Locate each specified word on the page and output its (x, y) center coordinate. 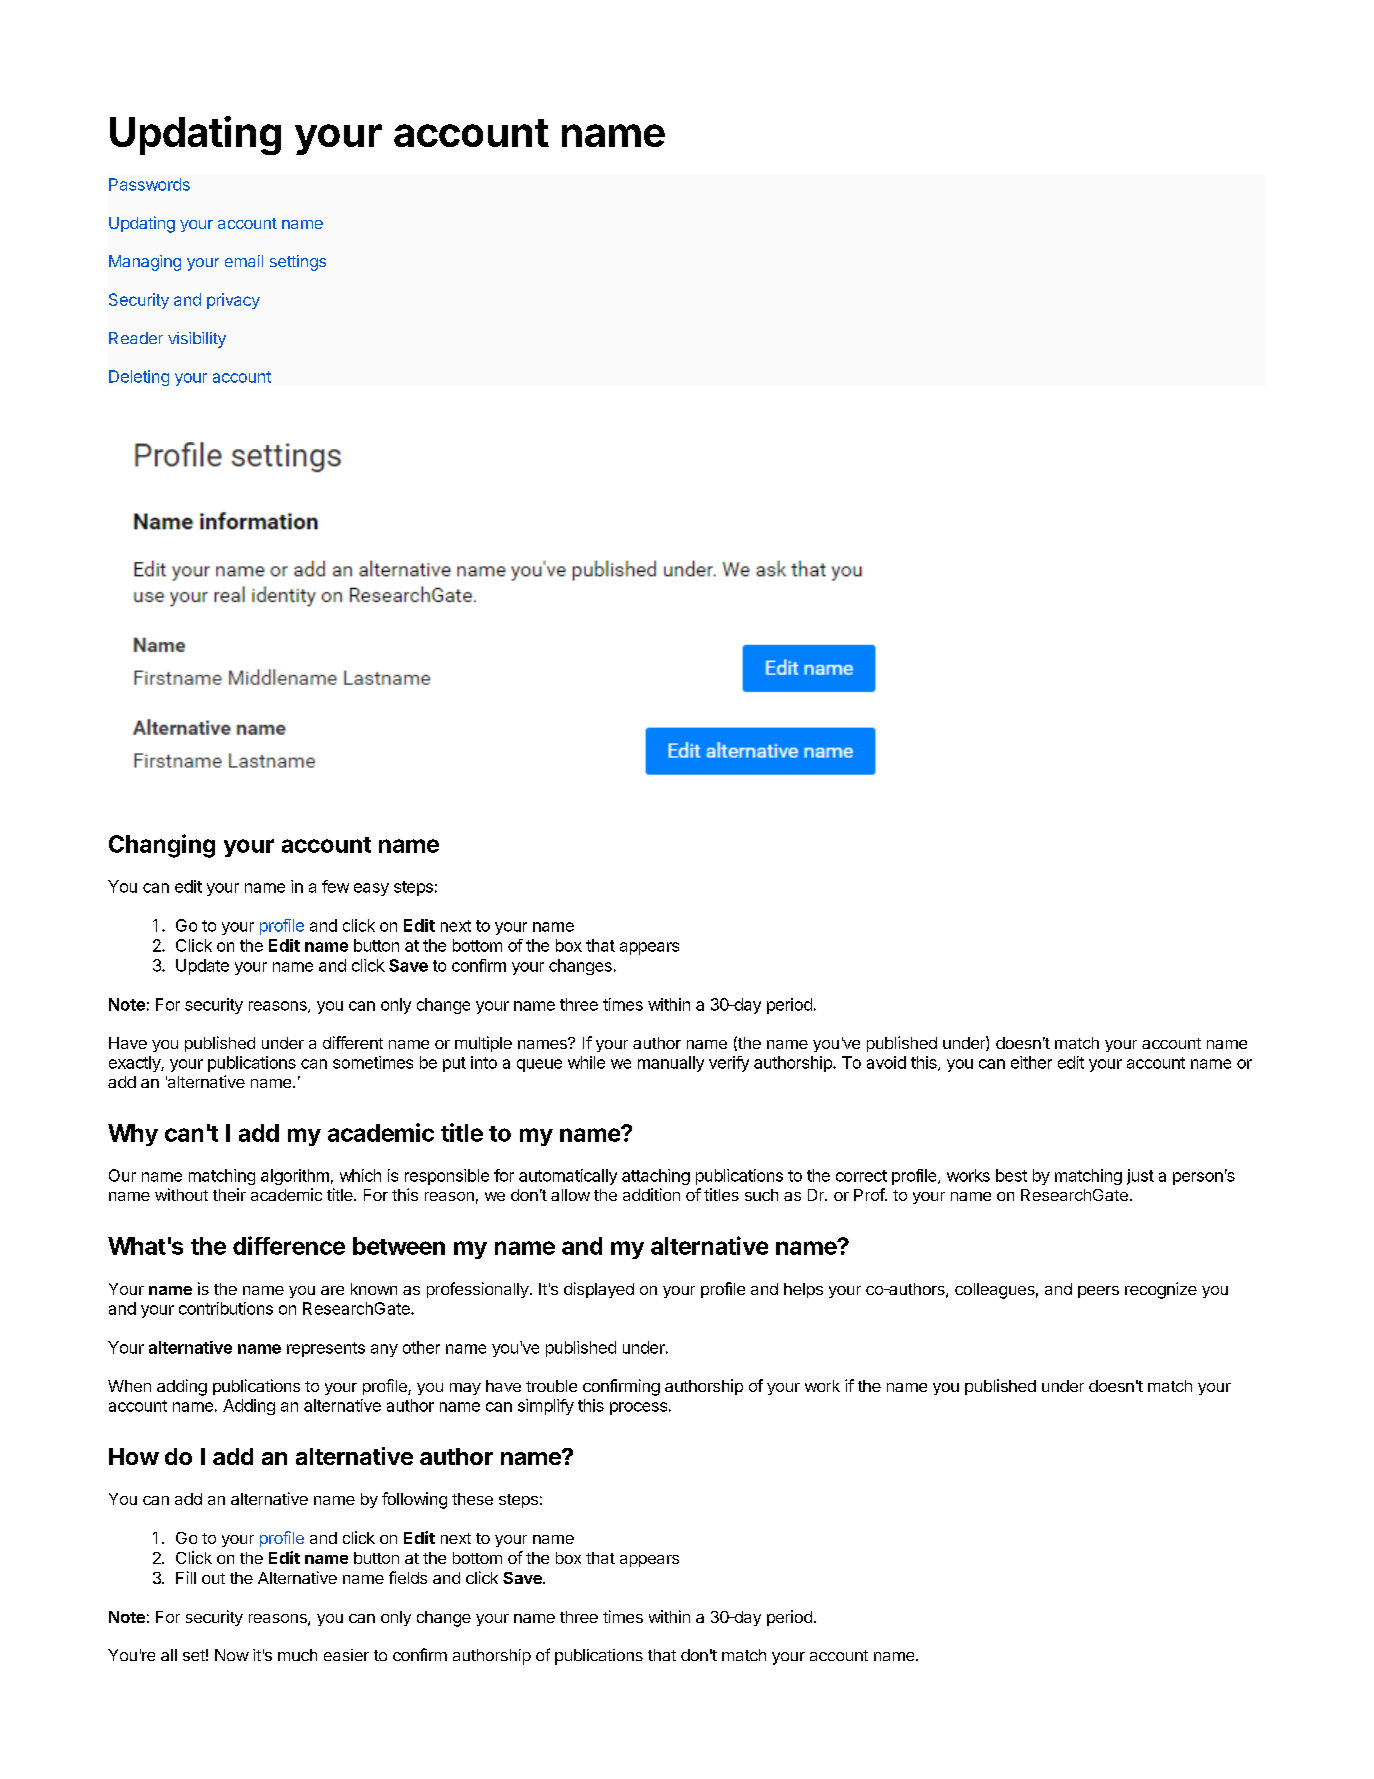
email (244, 261)
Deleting (139, 378)
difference (289, 1245)
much (297, 1655)
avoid (886, 1062)
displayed (599, 1290)
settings (298, 263)
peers (1098, 1292)
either (1031, 1062)
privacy (233, 301)
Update (202, 967)
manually (671, 1064)
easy (371, 889)
